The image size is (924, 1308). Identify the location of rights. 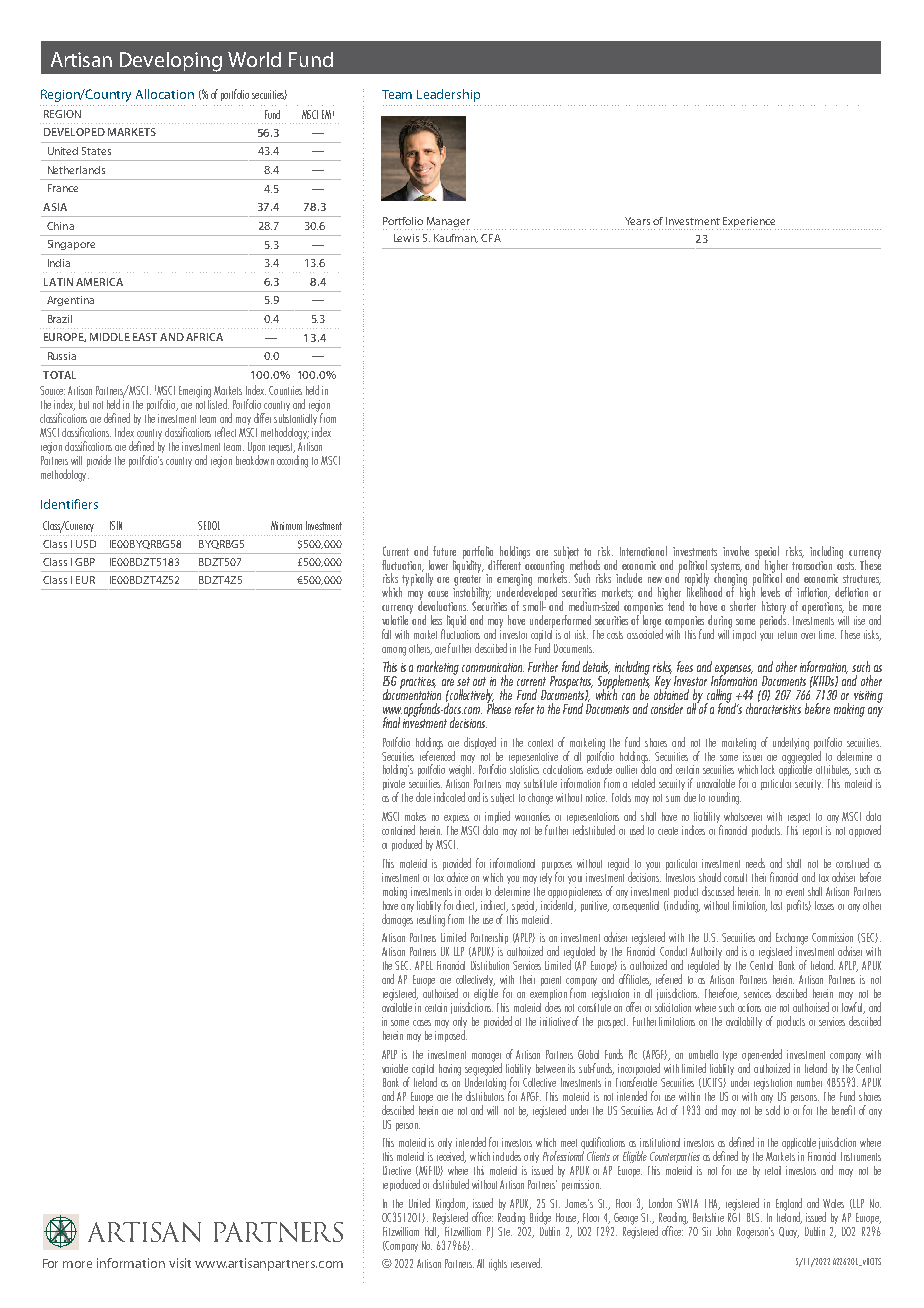
(498, 1265).
